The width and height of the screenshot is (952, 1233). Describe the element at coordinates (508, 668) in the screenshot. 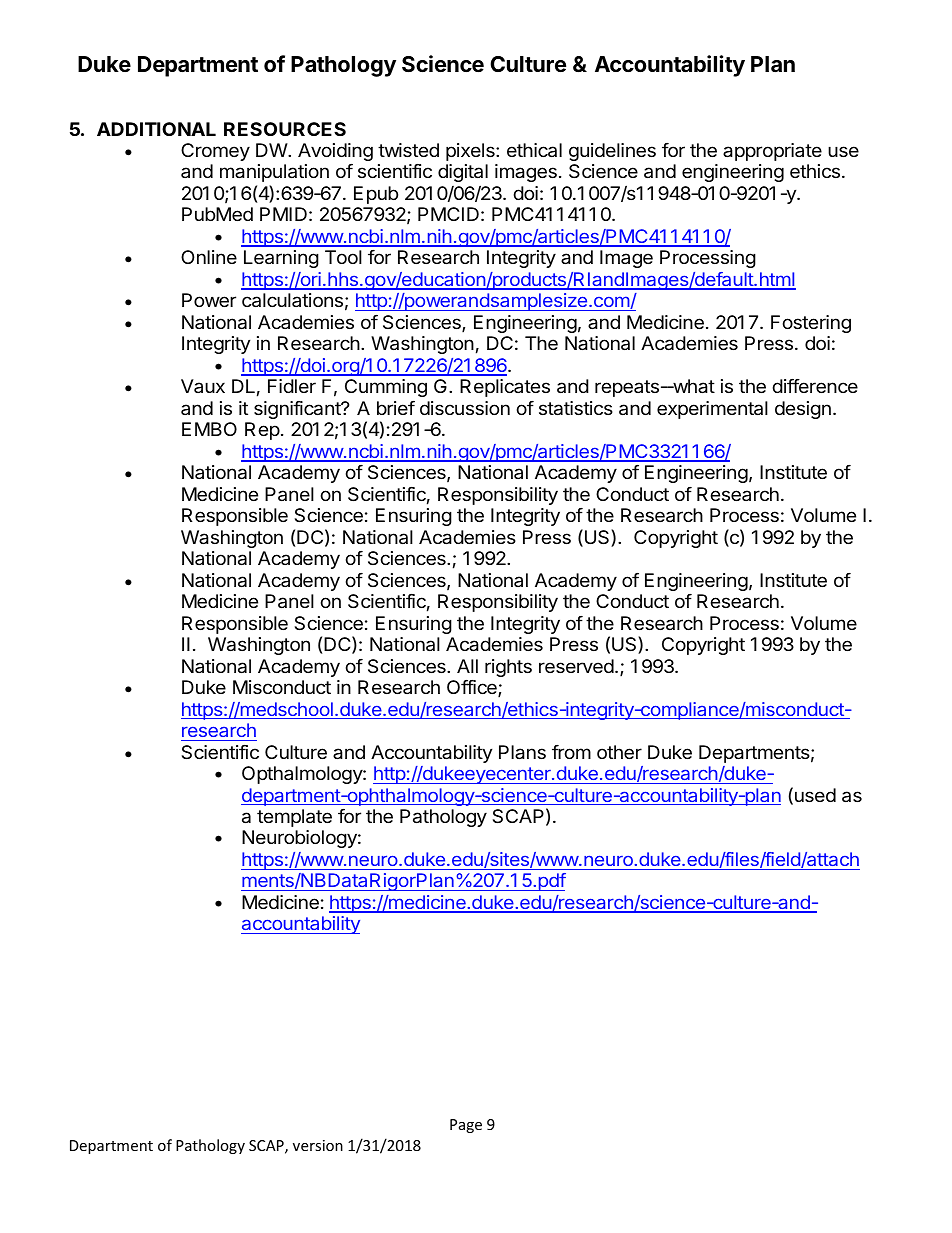

I see `rights` at that location.
